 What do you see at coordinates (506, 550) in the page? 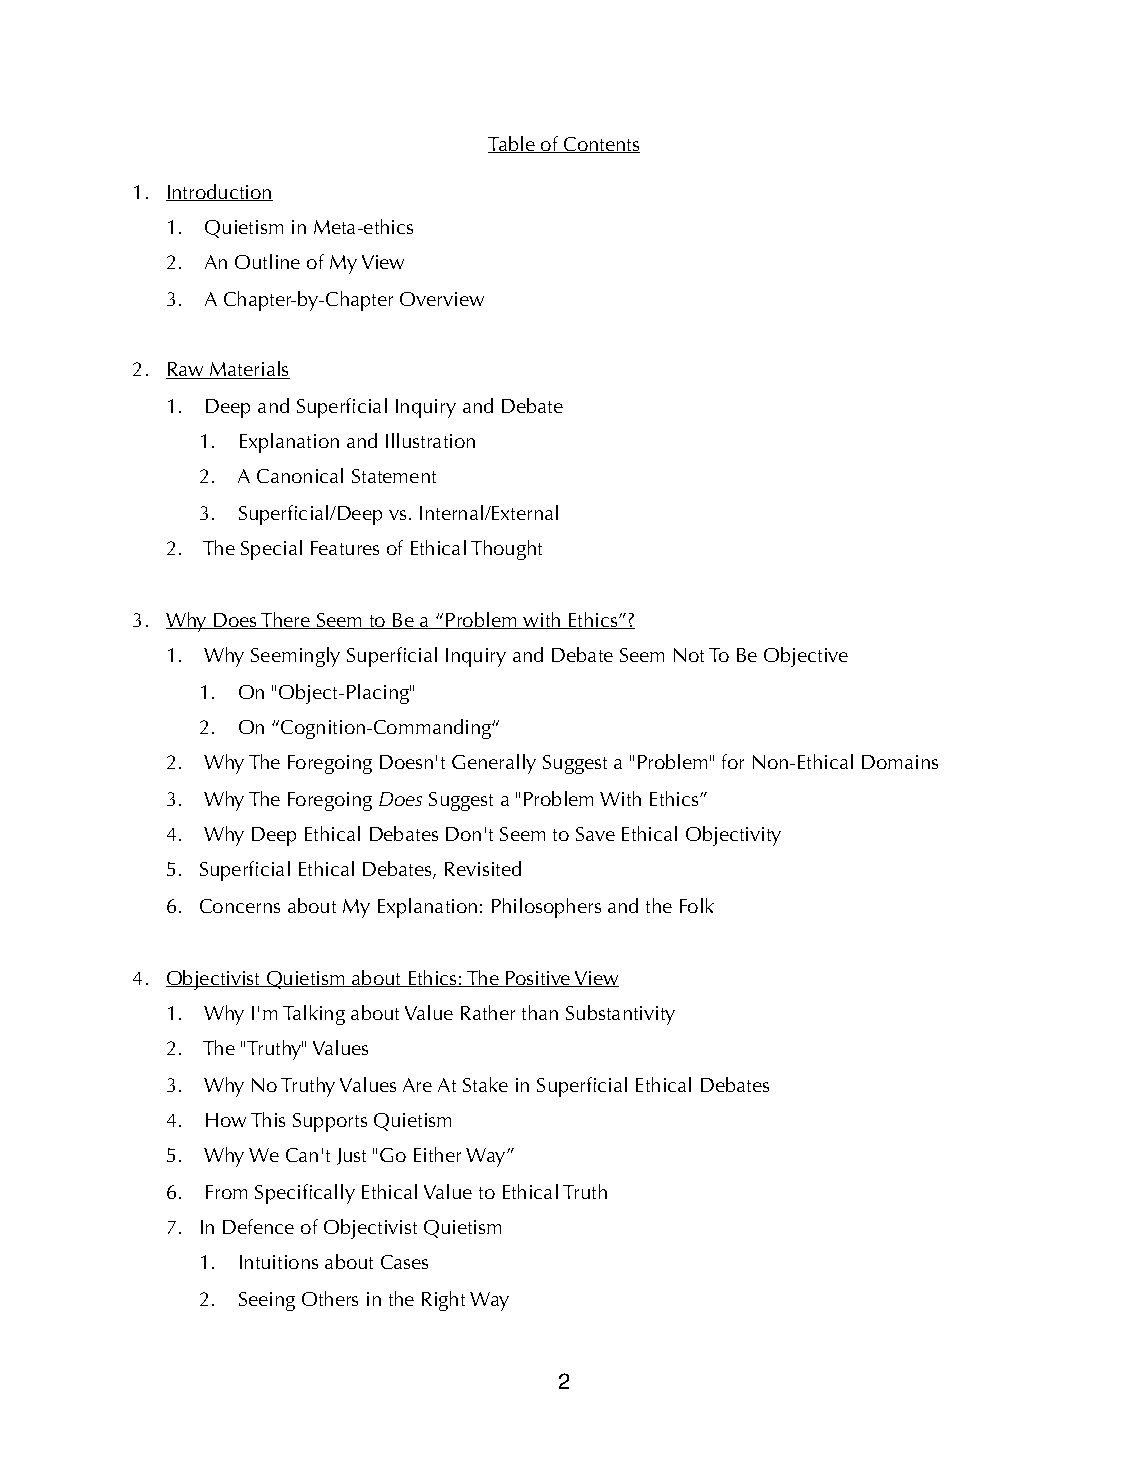
I see `Thought` at bounding box center [506, 550].
